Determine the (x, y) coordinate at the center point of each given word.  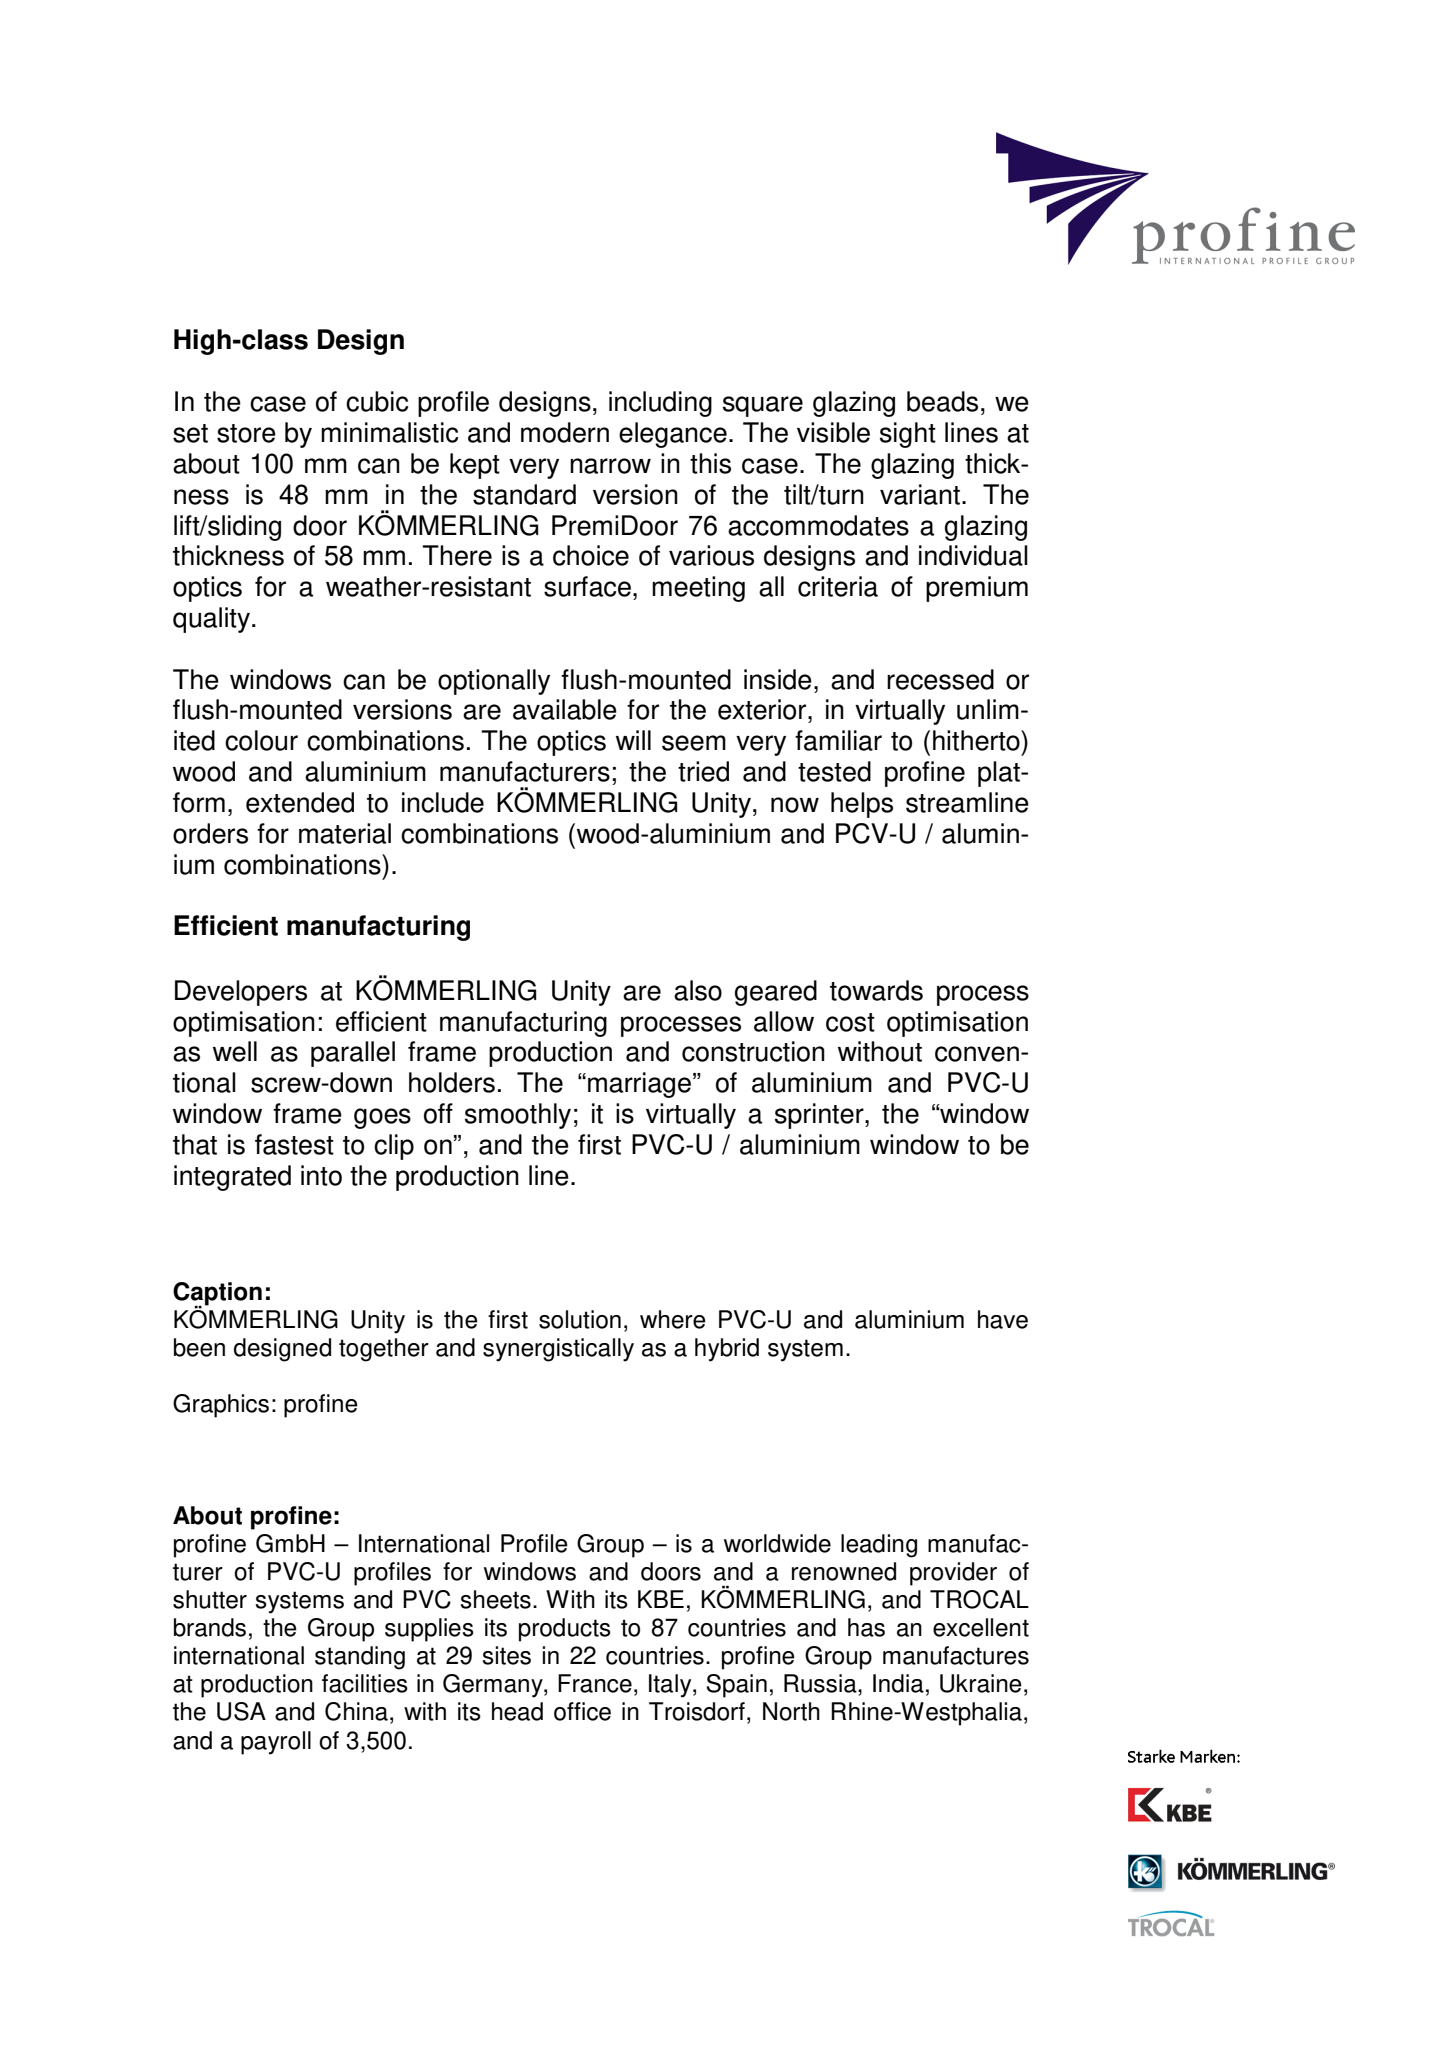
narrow (610, 466)
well (235, 1051)
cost (850, 1022)
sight (908, 435)
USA (241, 1711)
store (246, 433)
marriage (641, 1085)
